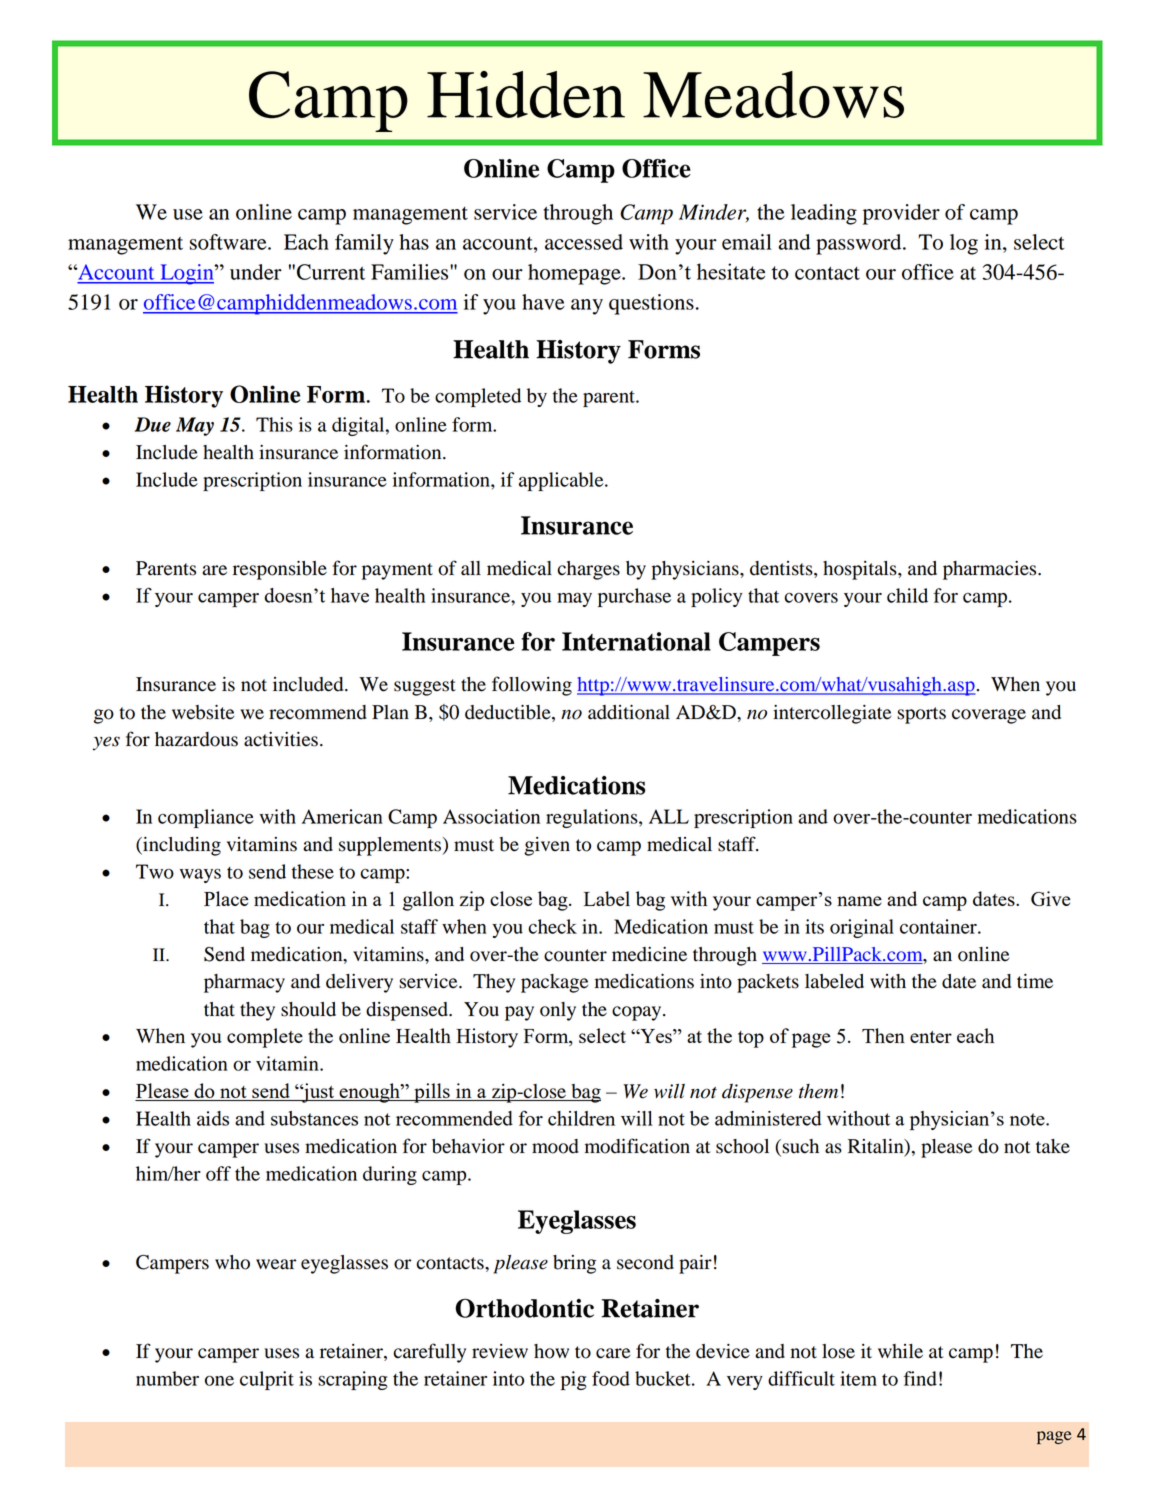 Image resolution: width=1154 pixels, height=1494 pixels. Describe the element at coordinates (900, 1351) in the screenshot. I see `while` at that location.
